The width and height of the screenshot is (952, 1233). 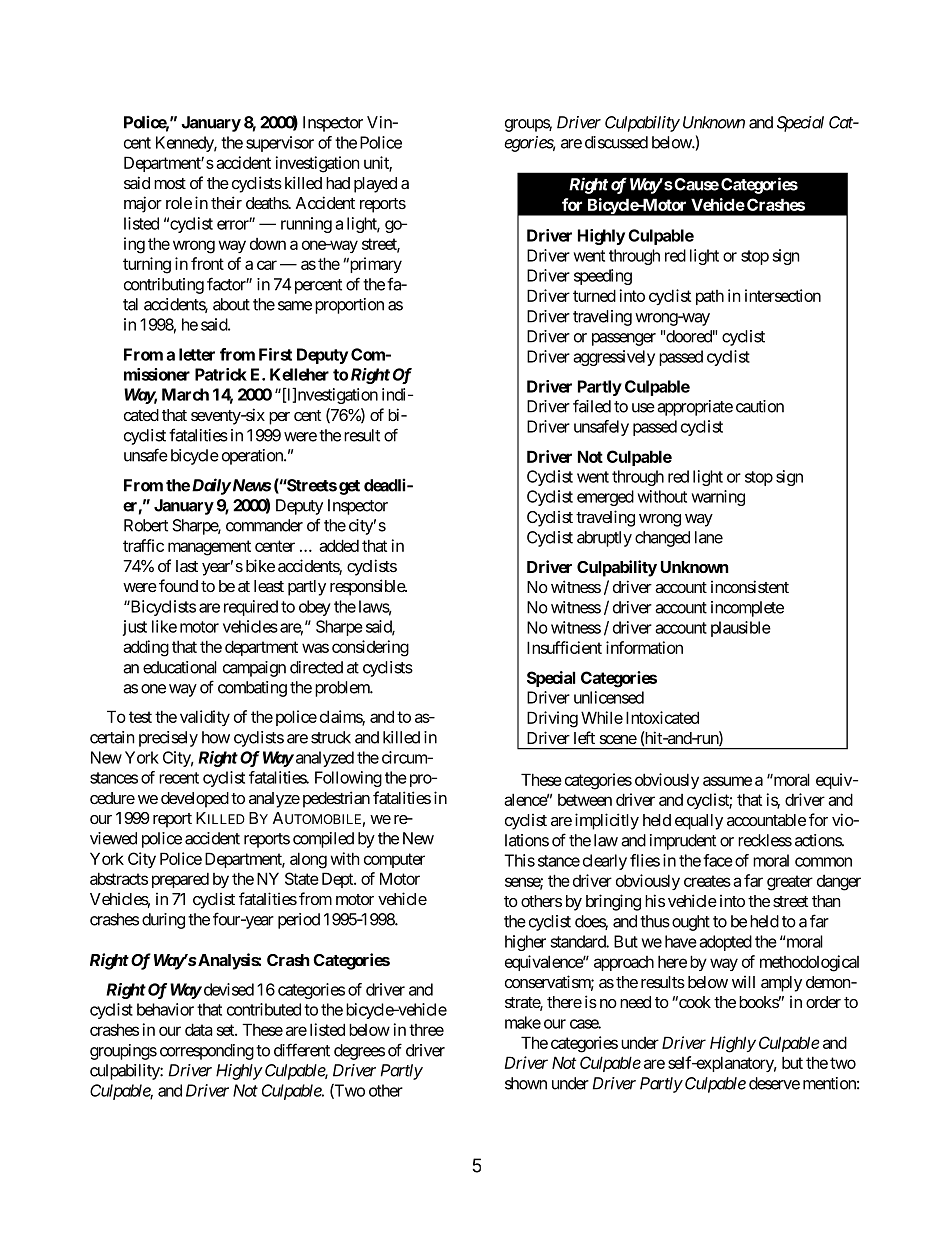 What do you see at coordinates (718, 860) in the screenshot?
I see `face` at bounding box center [718, 860].
